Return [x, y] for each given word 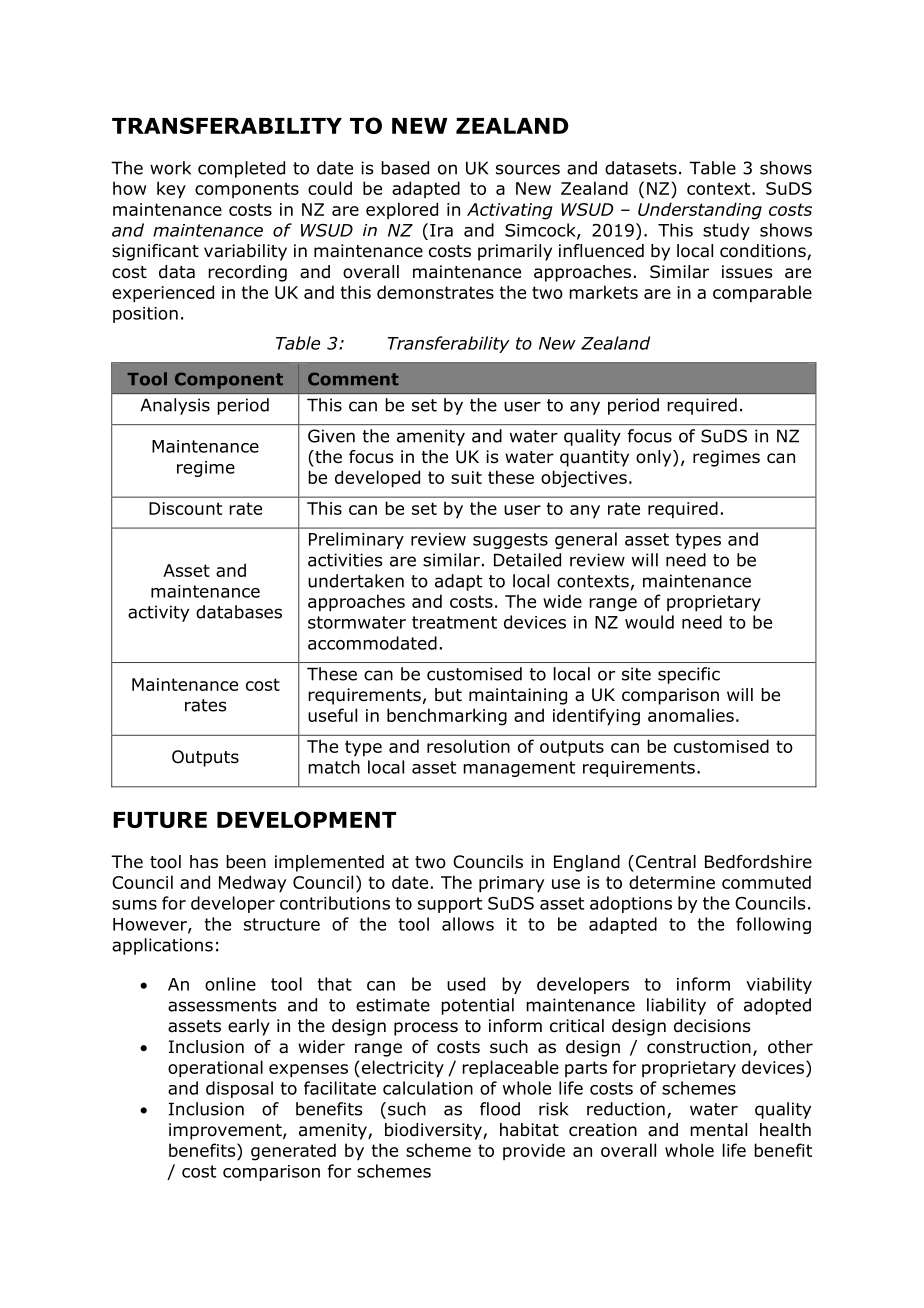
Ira [441, 230]
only [655, 458]
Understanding [700, 211]
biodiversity [434, 1131]
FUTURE [160, 820]
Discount [185, 508]
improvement [226, 1131]
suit [466, 477]
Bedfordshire [758, 862]
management [519, 769]
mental [718, 1130]
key [171, 190]
